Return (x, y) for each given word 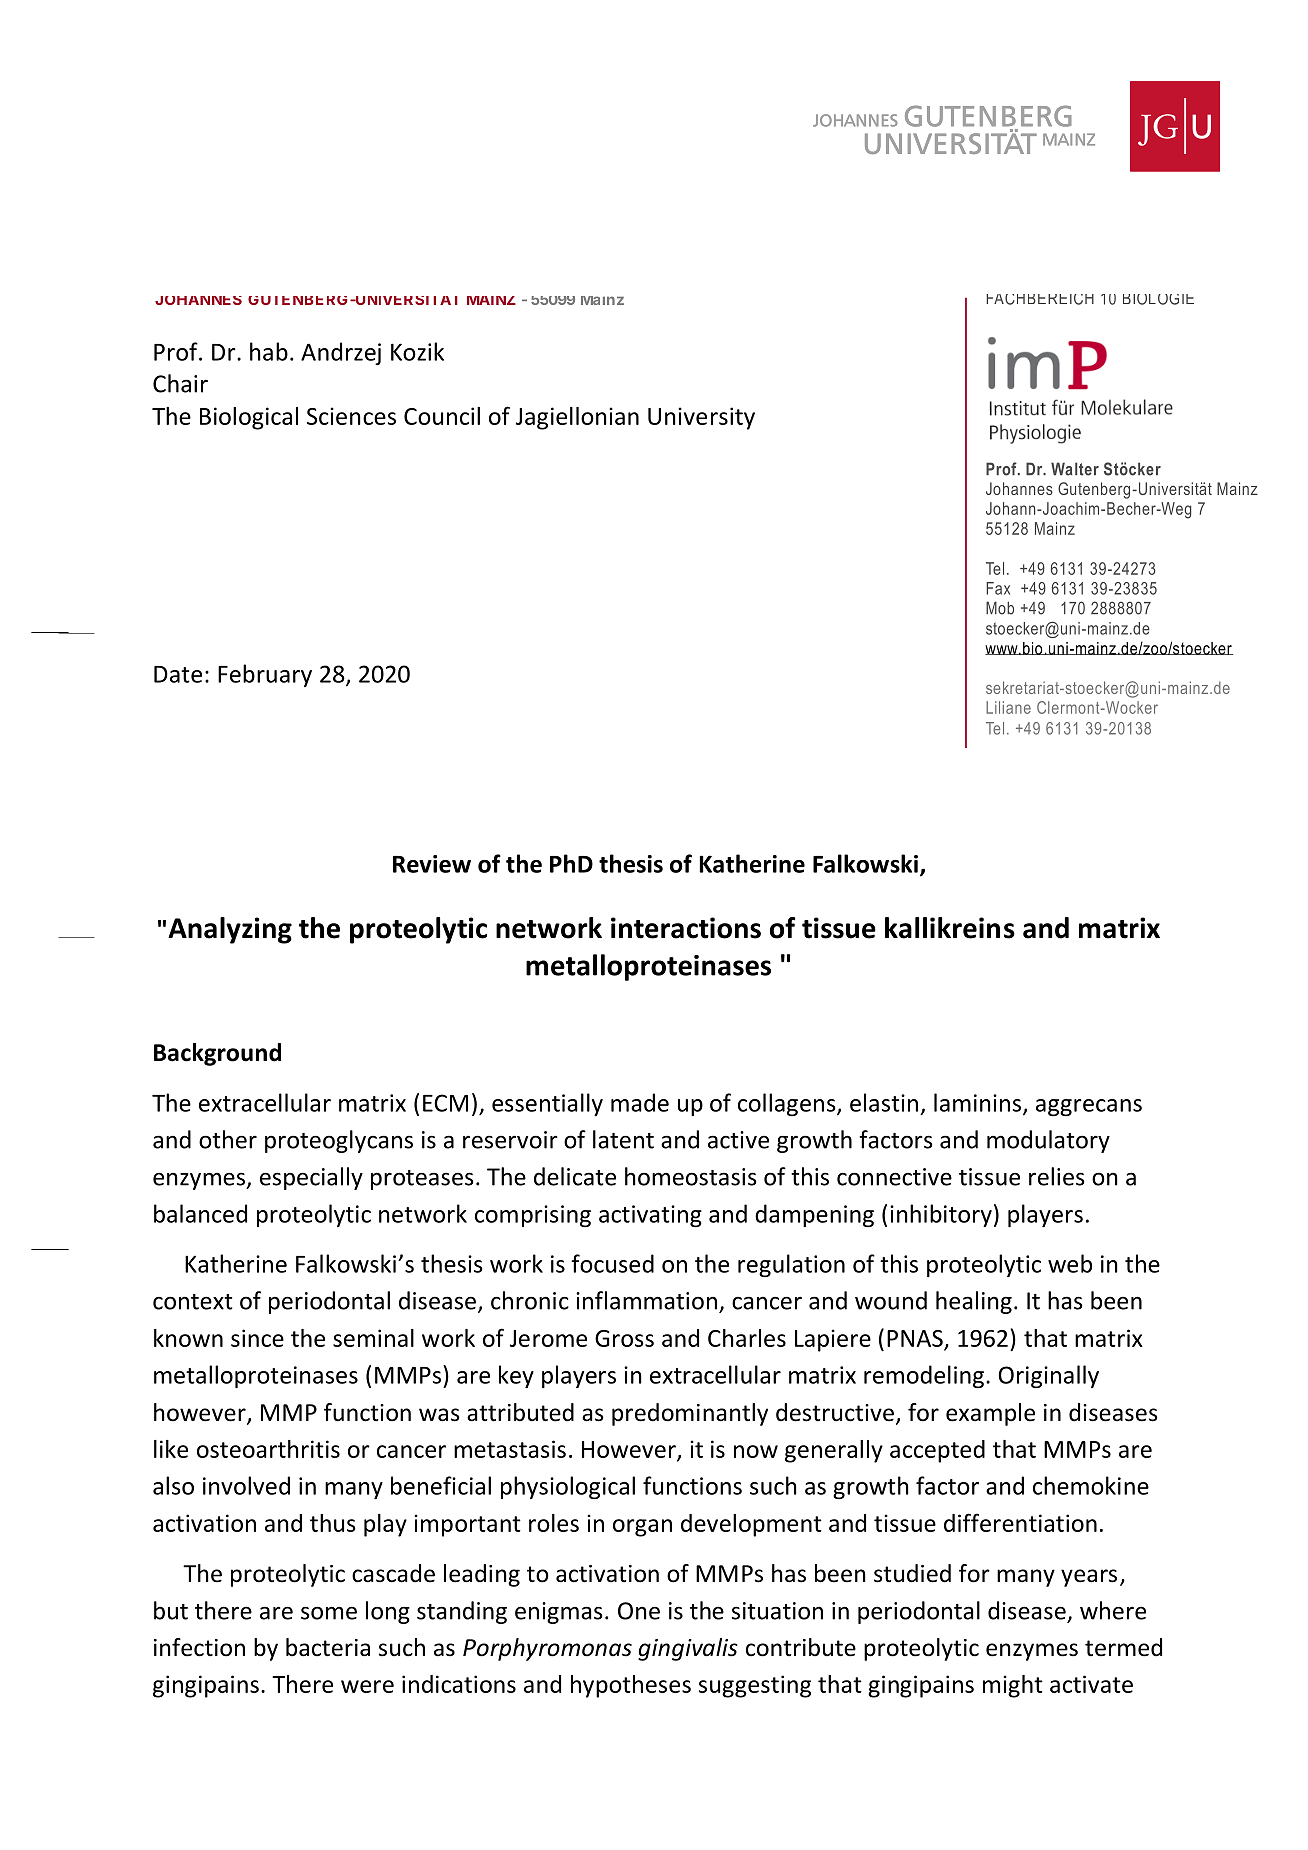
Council (442, 416)
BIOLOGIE (1158, 299)
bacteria (328, 1647)
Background (217, 1054)
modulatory (1048, 1141)
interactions (686, 928)
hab (269, 351)
